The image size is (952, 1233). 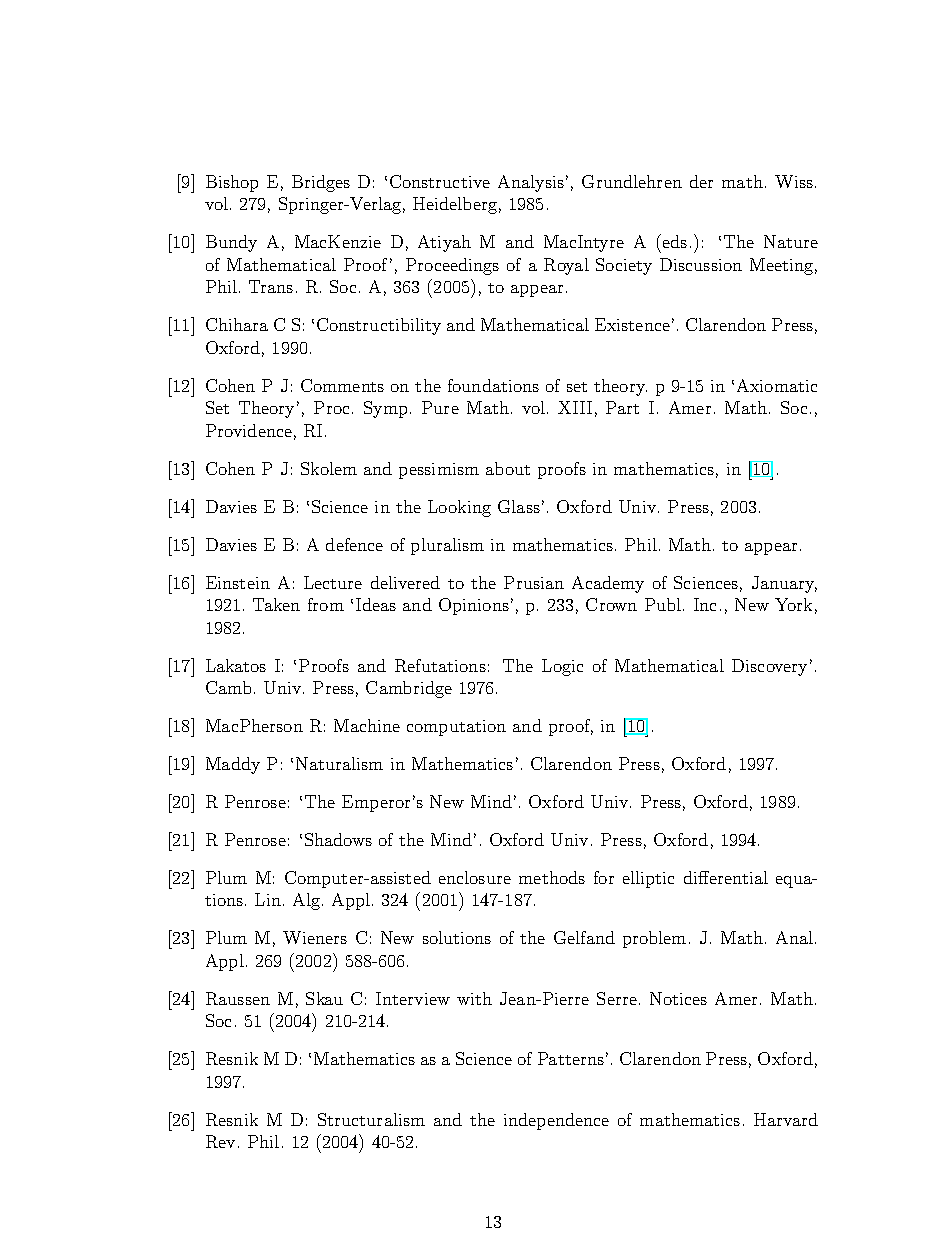 What do you see at coordinates (784, 584) in the page?
I see `January` at bounding box center [784, 584].
